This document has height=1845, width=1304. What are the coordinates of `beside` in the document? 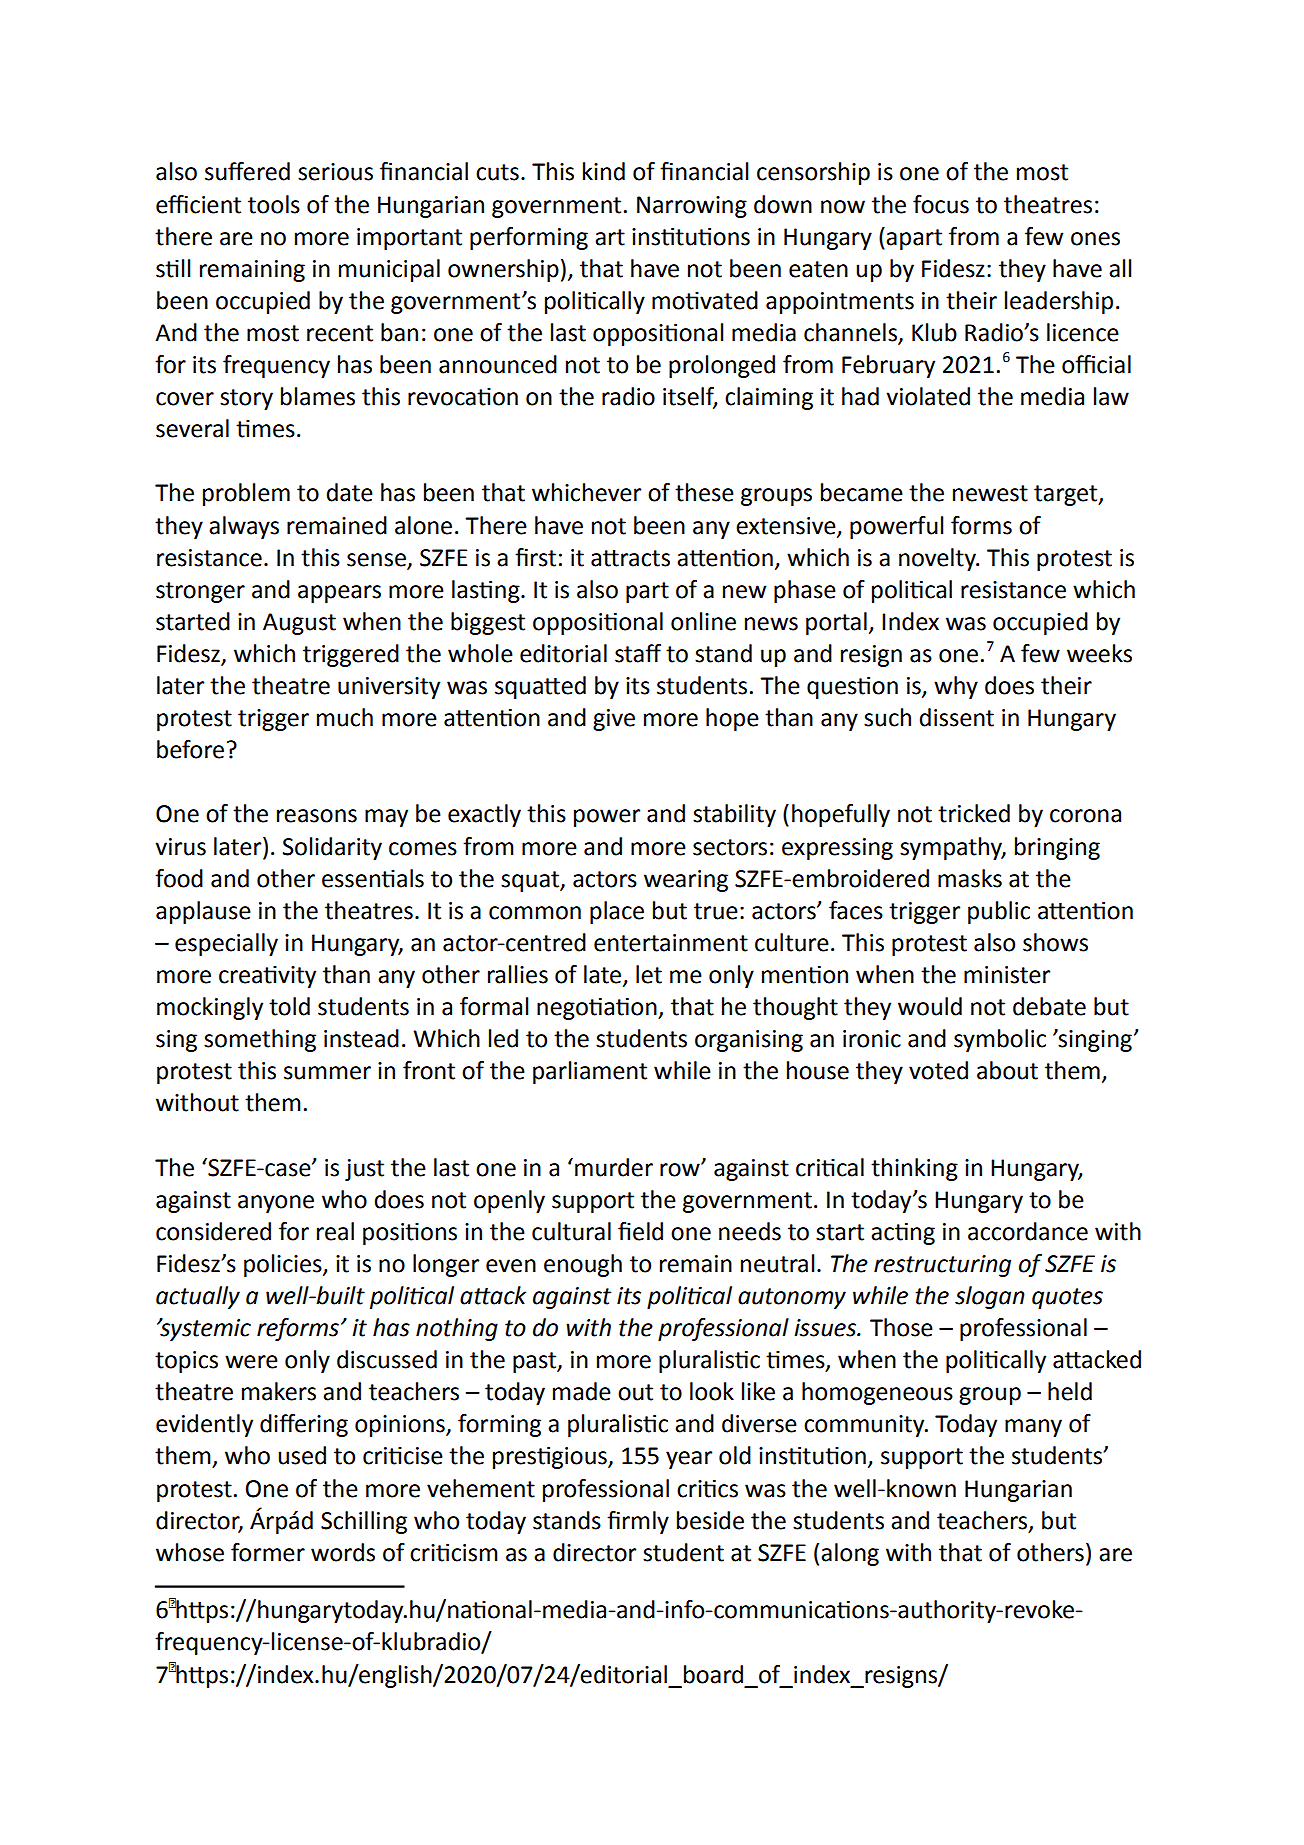 It's located at (710, 1520).
